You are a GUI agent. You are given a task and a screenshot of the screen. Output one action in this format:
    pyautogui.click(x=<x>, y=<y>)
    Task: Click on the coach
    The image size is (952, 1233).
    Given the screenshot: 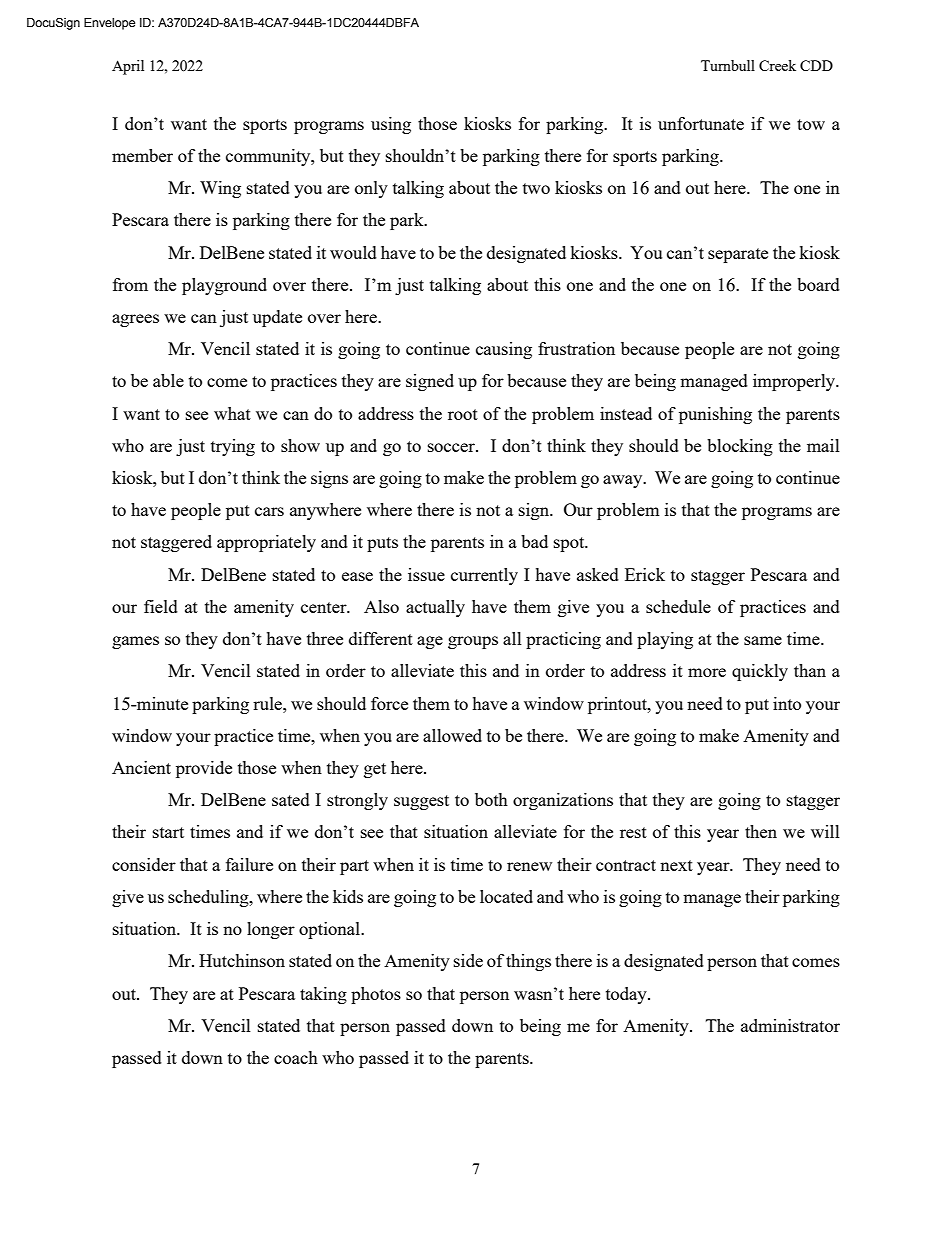 What is the action you would take?
    pyautogui.click(x=296, y=1057)
